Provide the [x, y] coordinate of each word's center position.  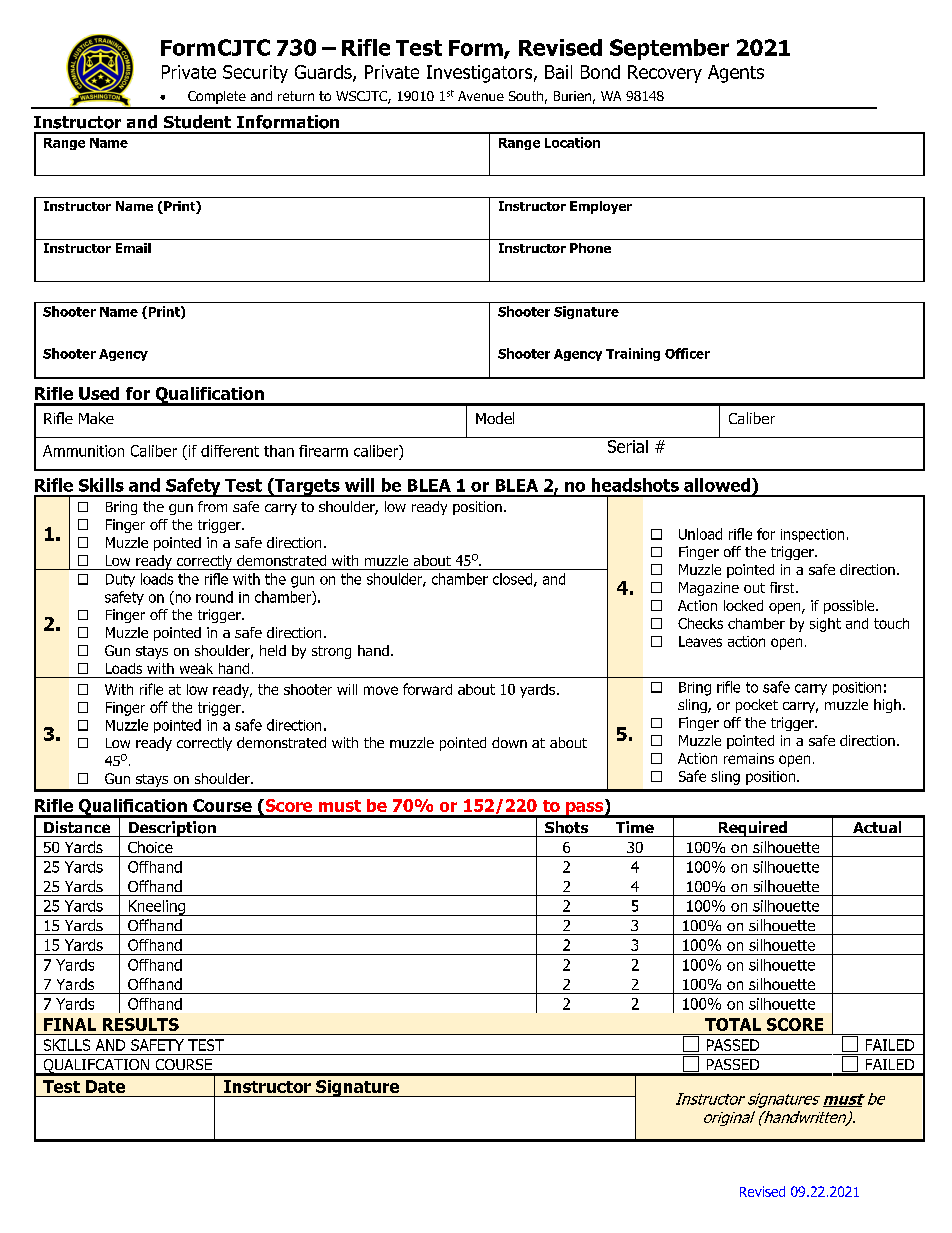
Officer [687, 353]
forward [427, 689]
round [214, 597]
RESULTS [141, 1024]
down [509, 742]
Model [495, 418]
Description [172, 829]
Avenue [481, 96]
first [783, 587]
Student [197, 122]
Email [133, 248]
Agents [736, 74]
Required [753, 829]
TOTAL [733, 1024]
